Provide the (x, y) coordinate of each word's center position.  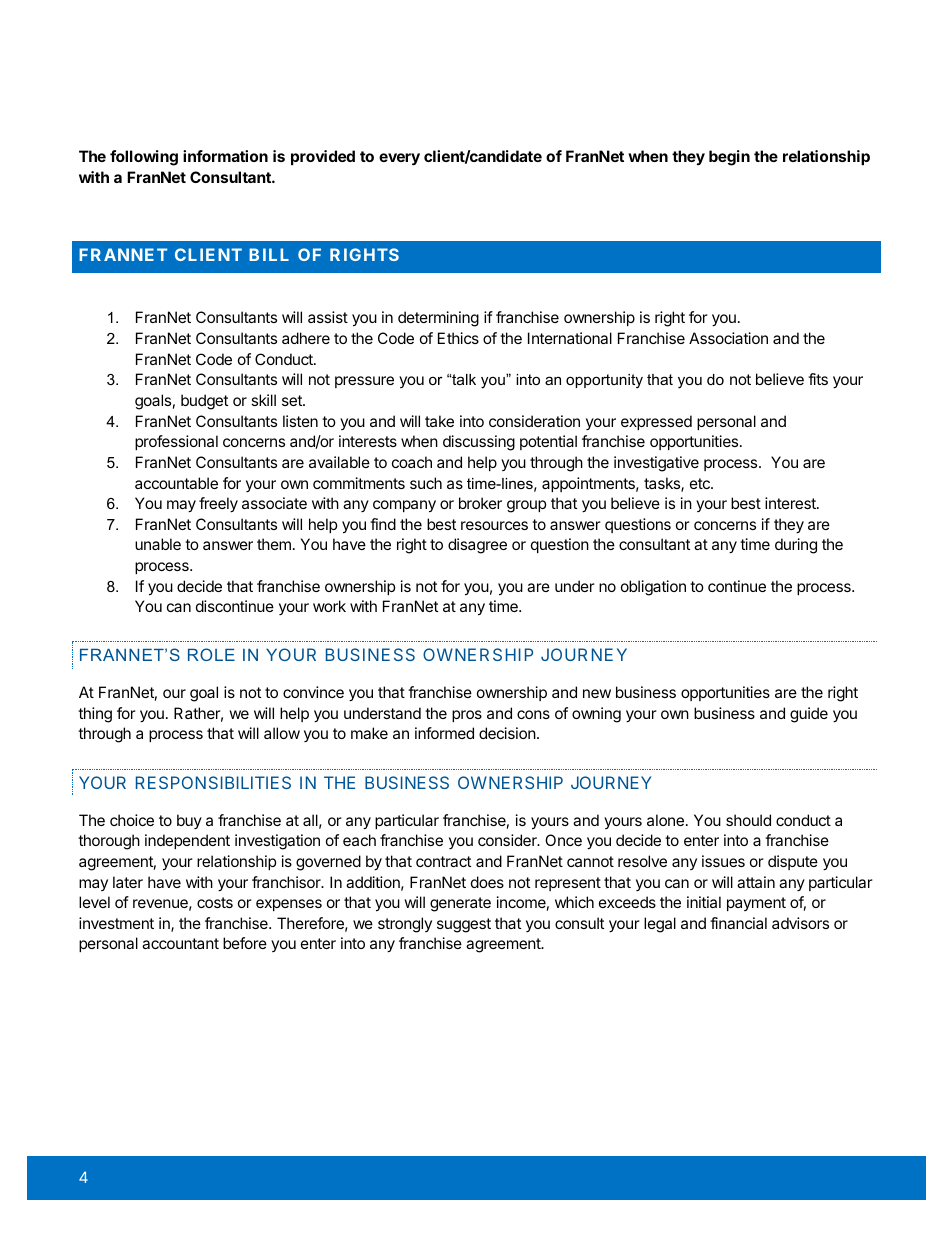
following (144, 158)
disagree (477, 546)
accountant (180, 943)
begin (729, 158)
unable (158, 544)
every (399, 159)
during (796, 546)
